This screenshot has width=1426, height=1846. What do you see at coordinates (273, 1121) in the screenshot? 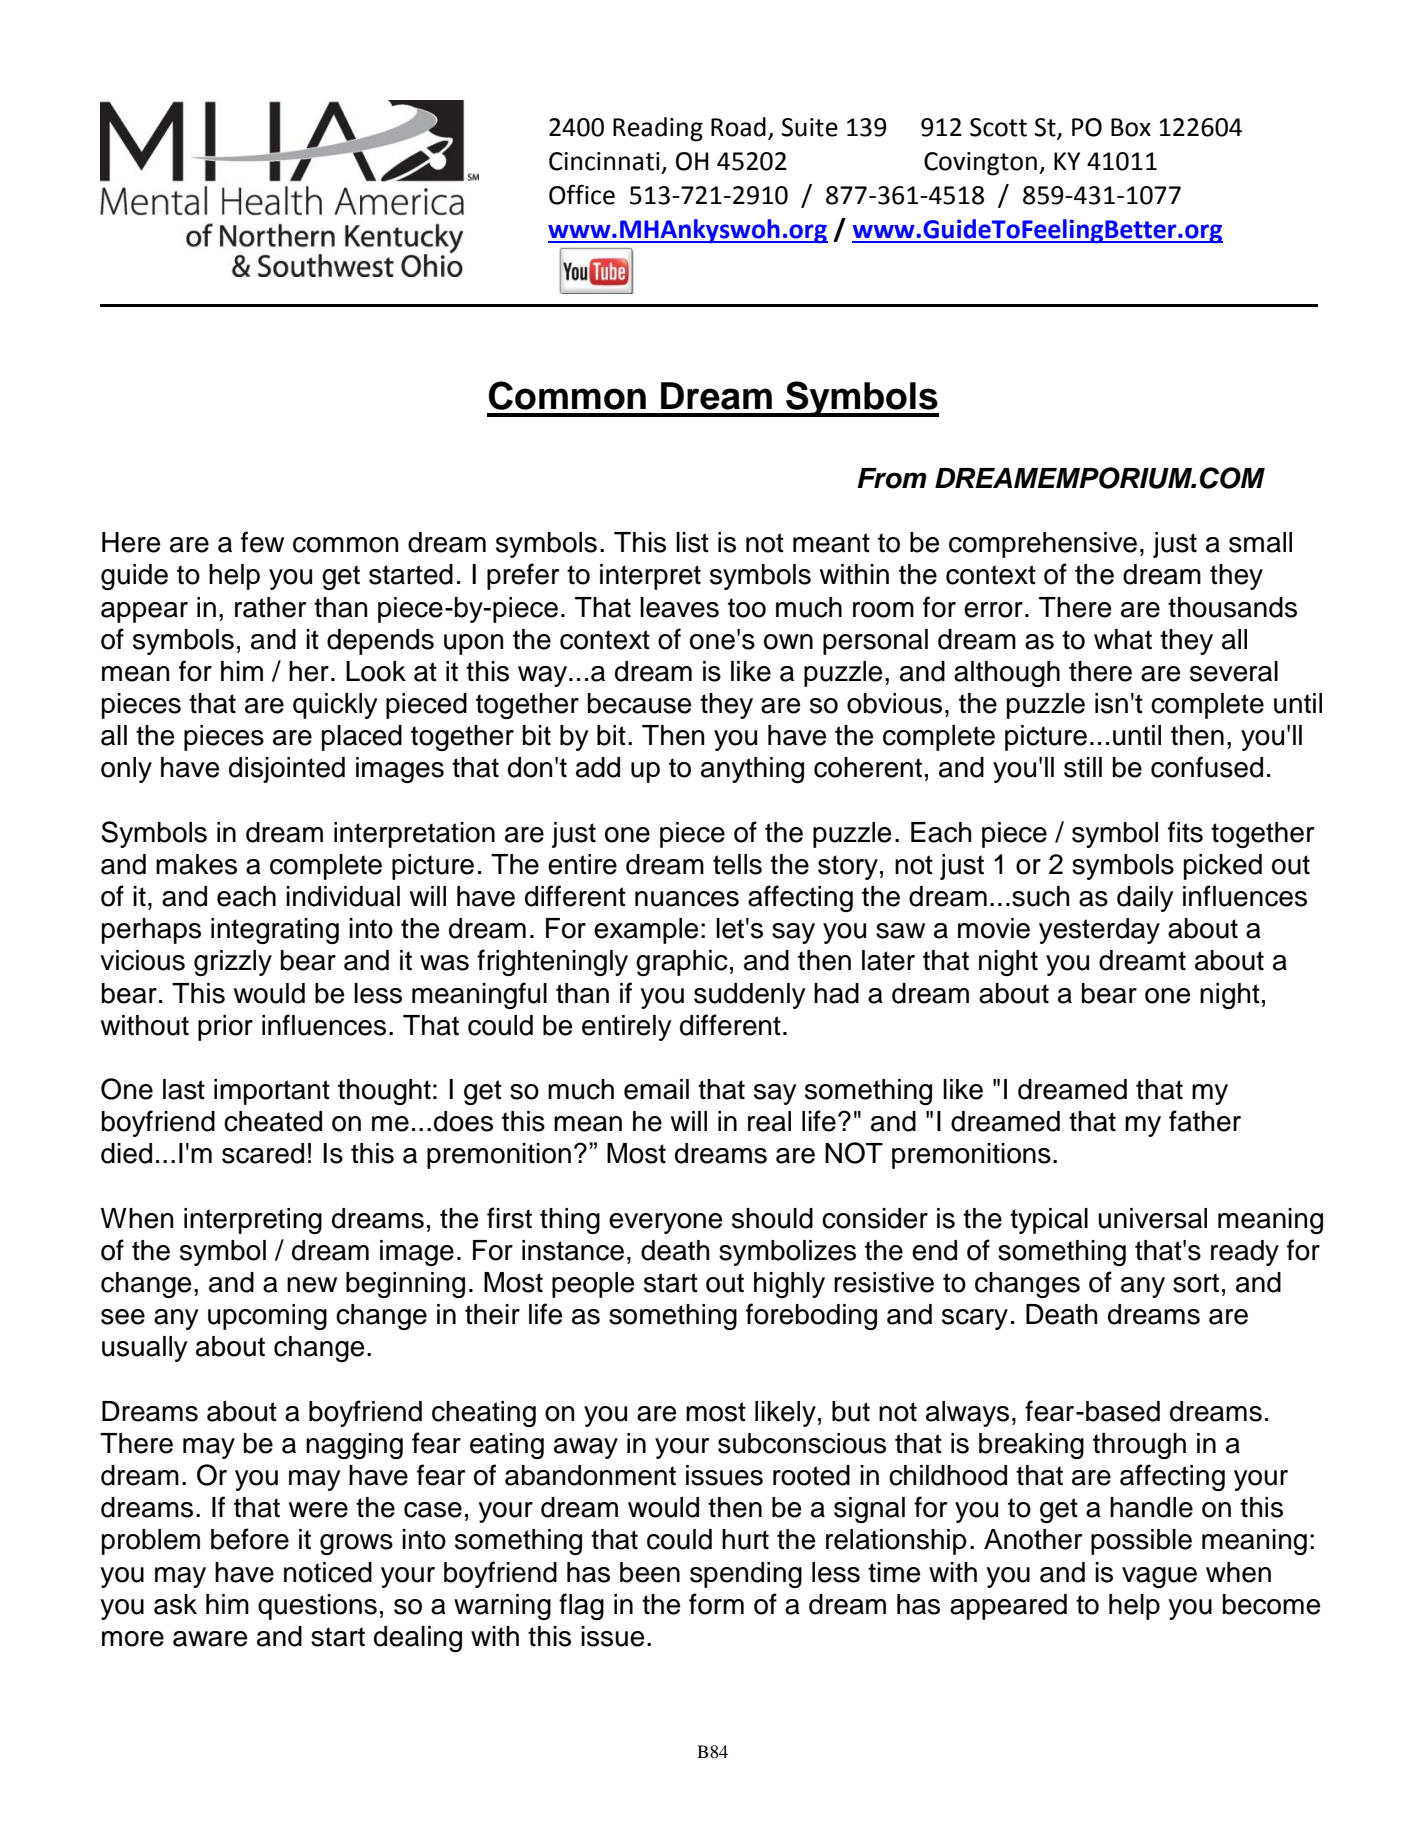
I see `cheated` at bounding box center [273, 1121].
